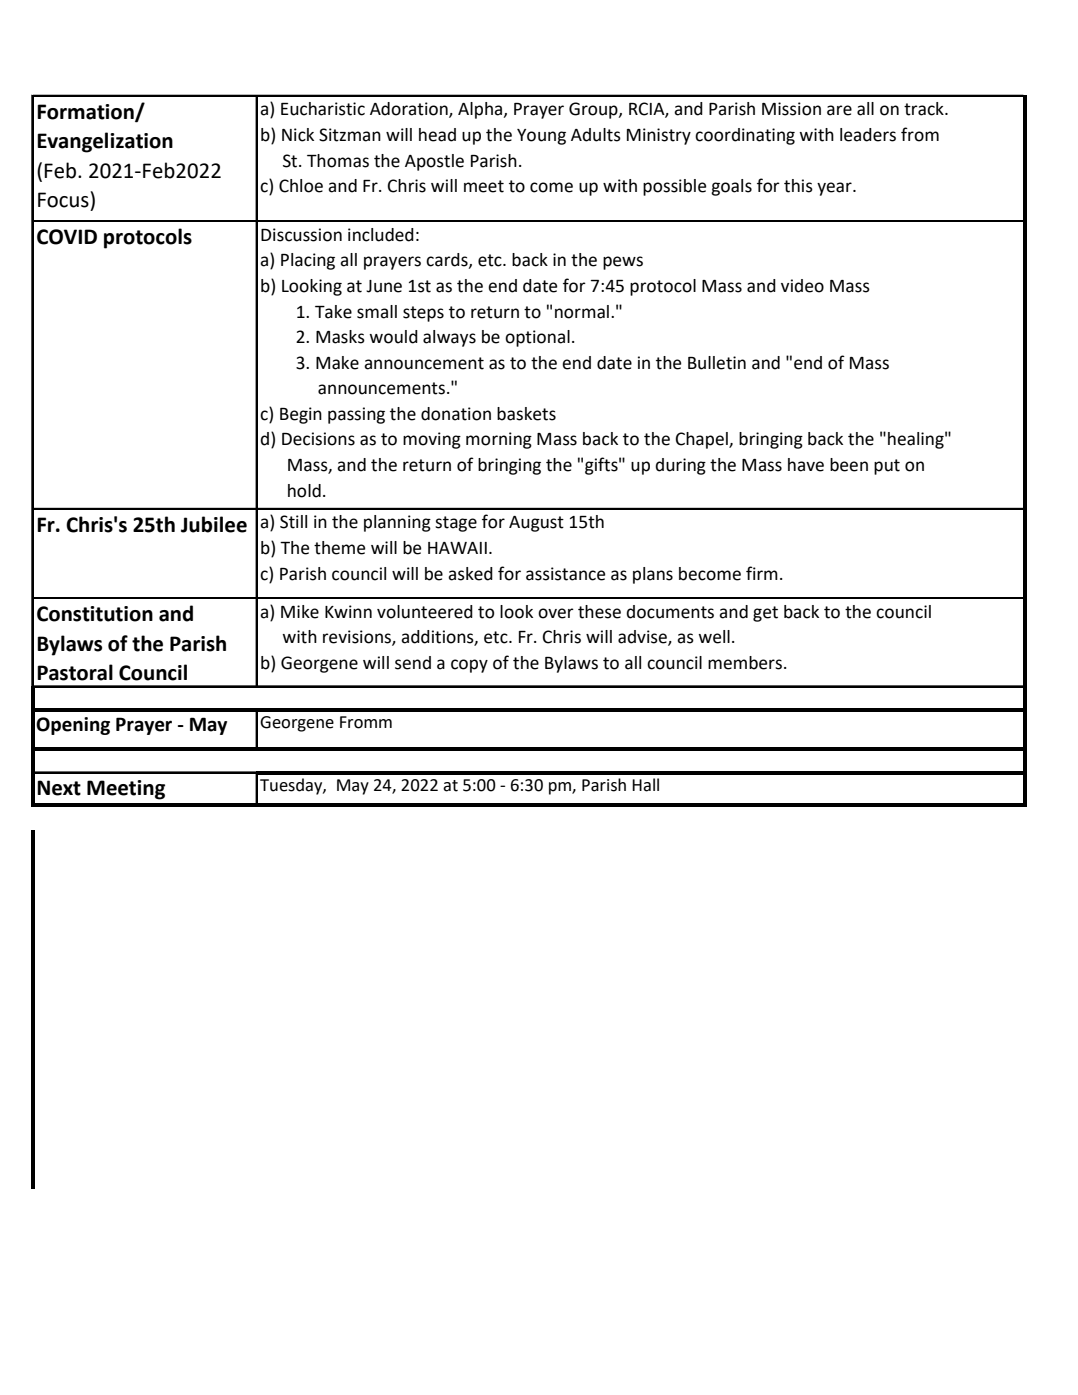  What do you see at coordinates (59, 788) in the page?
I see `Next` at bounding box center [59, 788].
